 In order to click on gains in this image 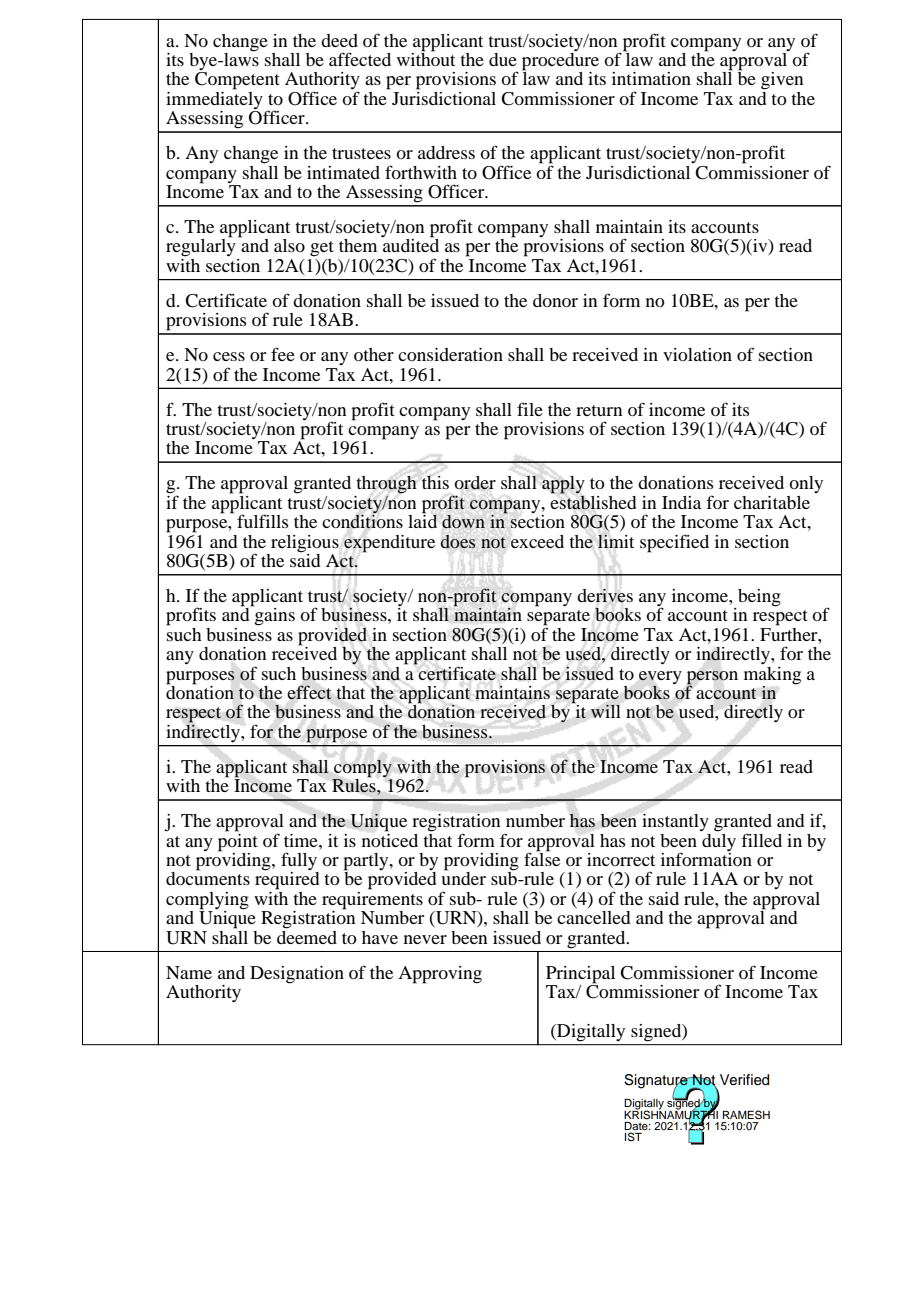, I will do `click(274, 616)`.
